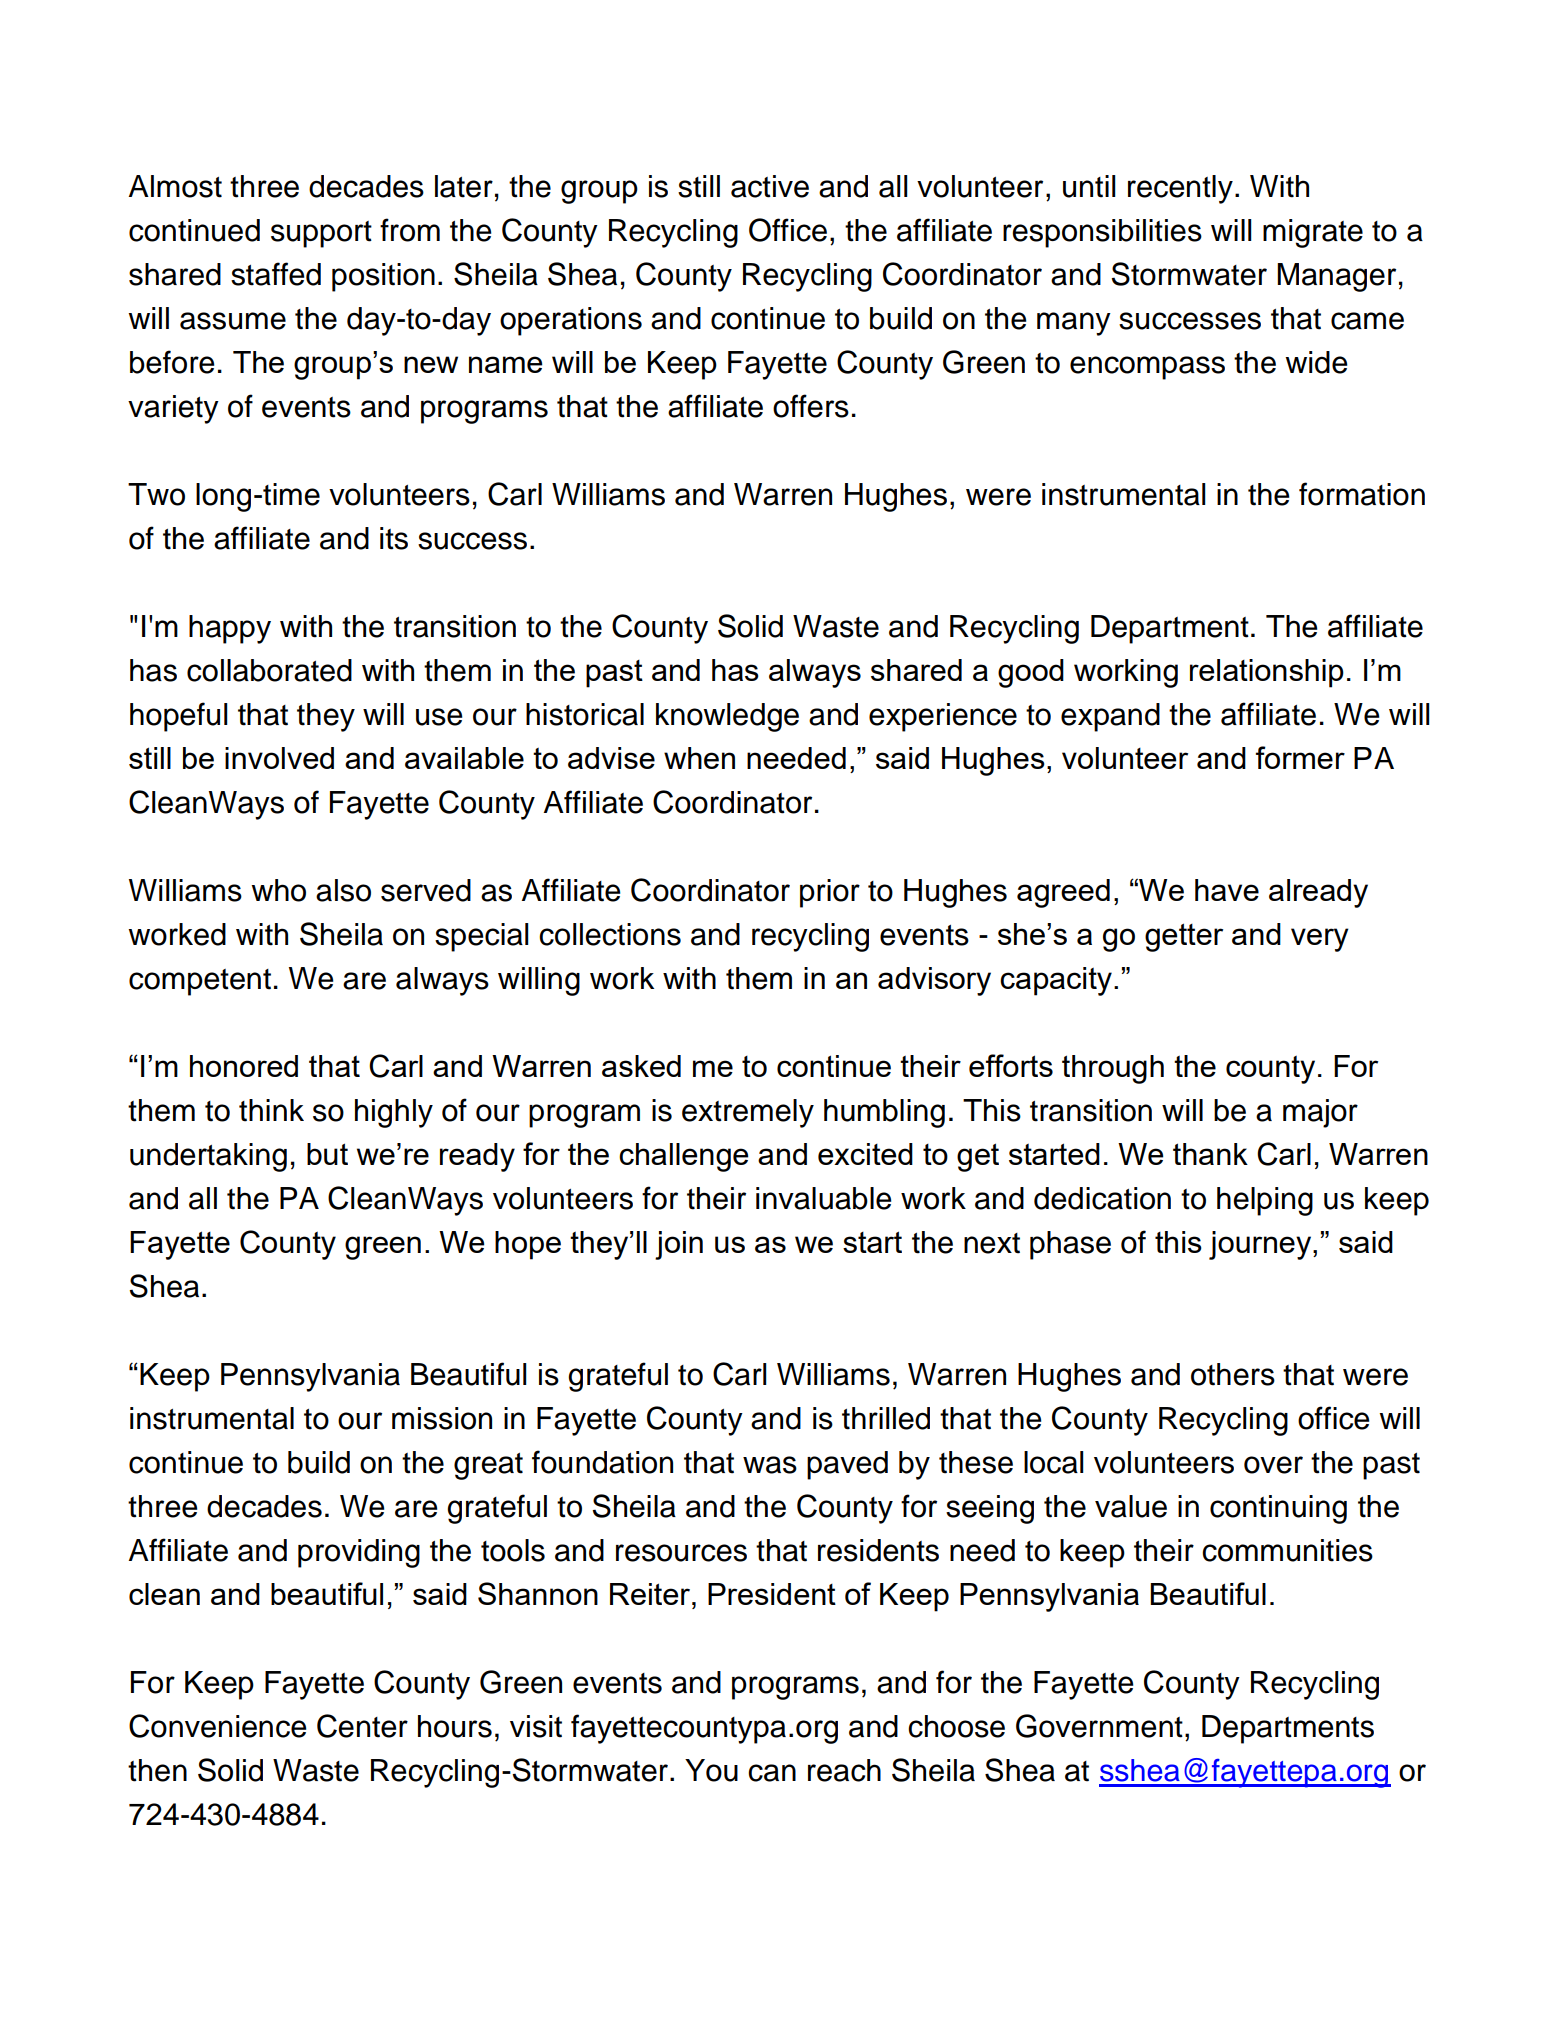  What do you see at coordinates (830, 893) in the page?
I see `prior` at bounding box center [830, 893].
